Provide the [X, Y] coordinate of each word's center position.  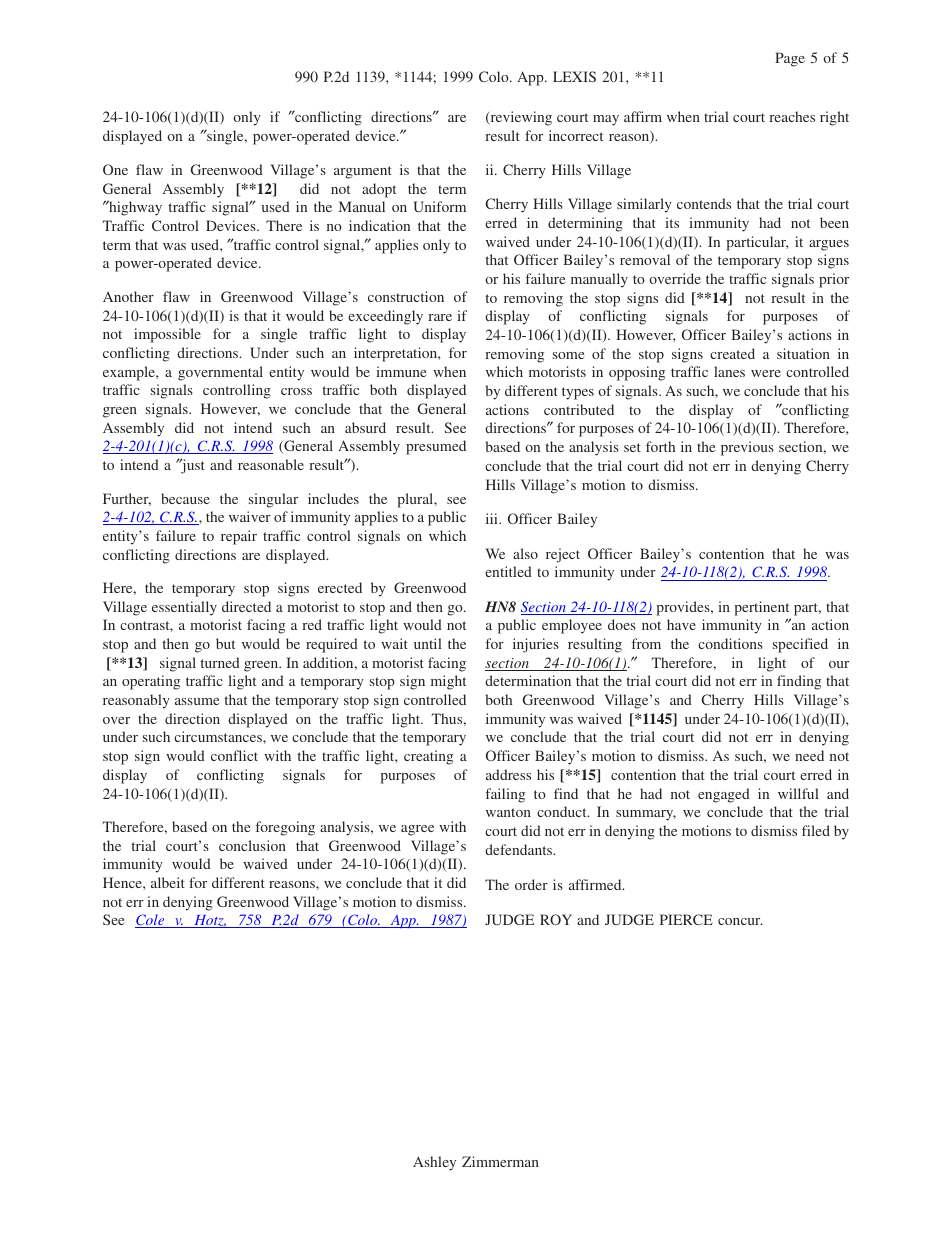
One [115, 169]
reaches [792, 116]
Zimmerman [500, 1161]
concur [740, 921]
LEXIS [574, 76]
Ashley [434, 1163]
